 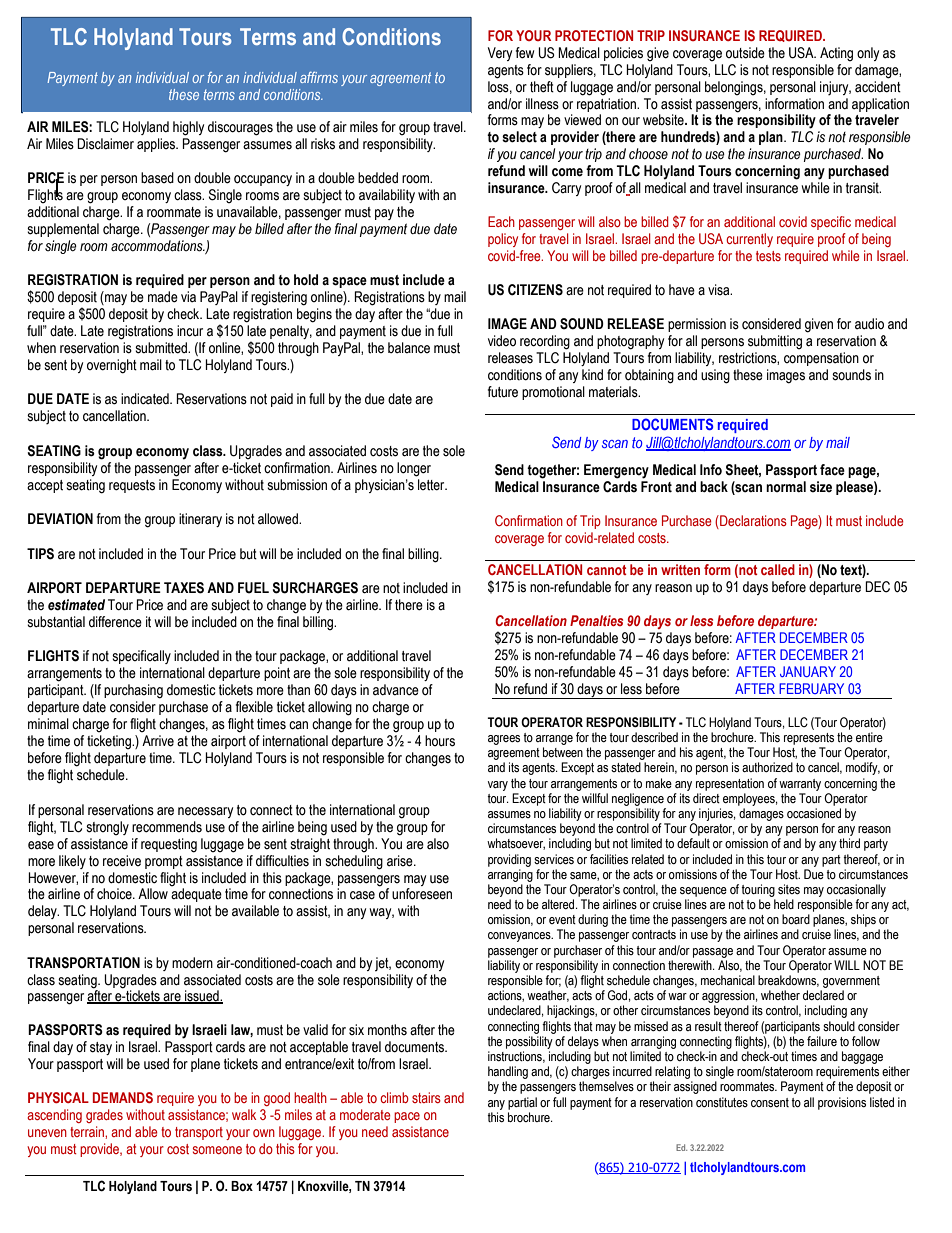 I want to click on submitting, so click(x=775, y=342).
